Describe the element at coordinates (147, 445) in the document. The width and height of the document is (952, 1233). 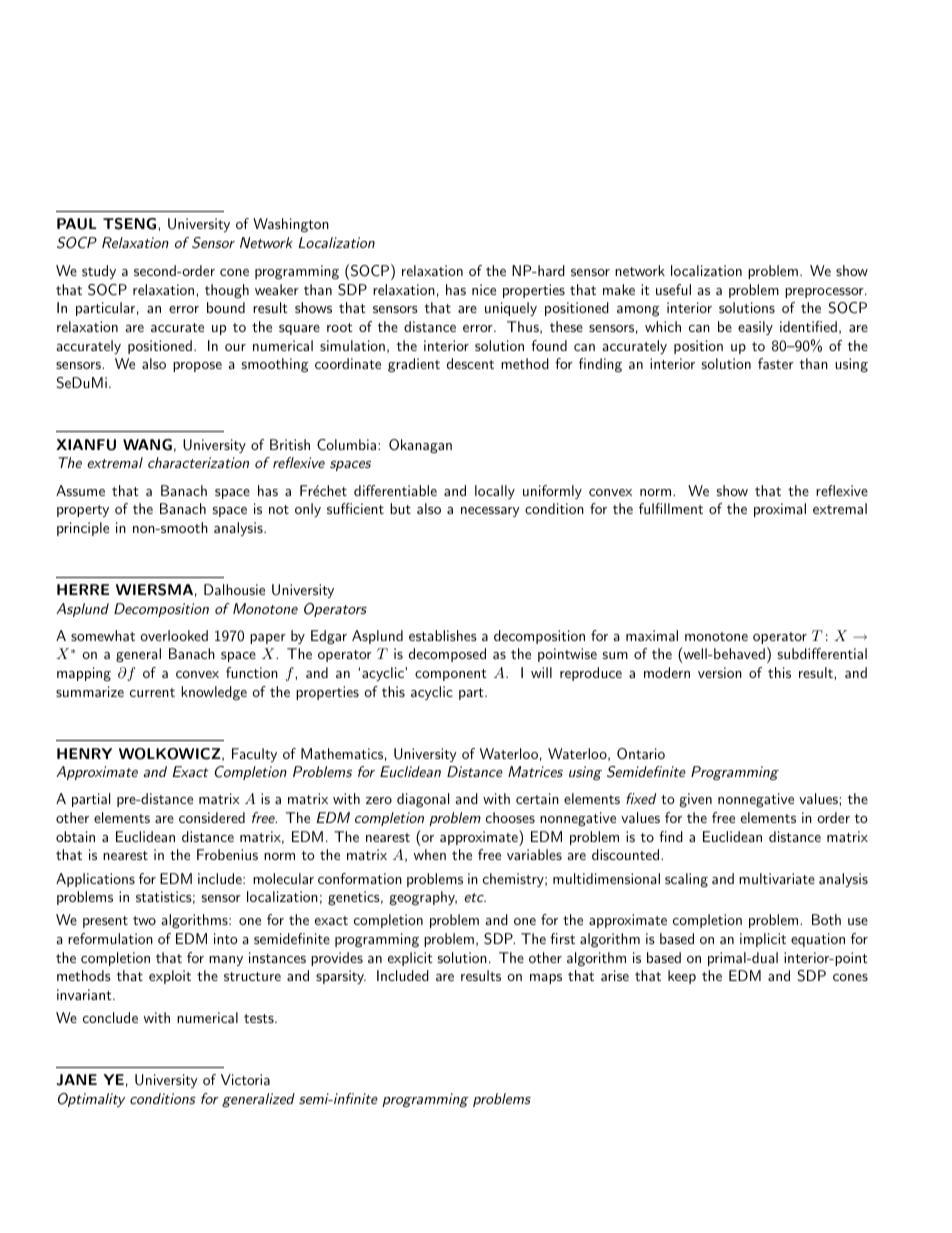
I see `WANG` at that location.
